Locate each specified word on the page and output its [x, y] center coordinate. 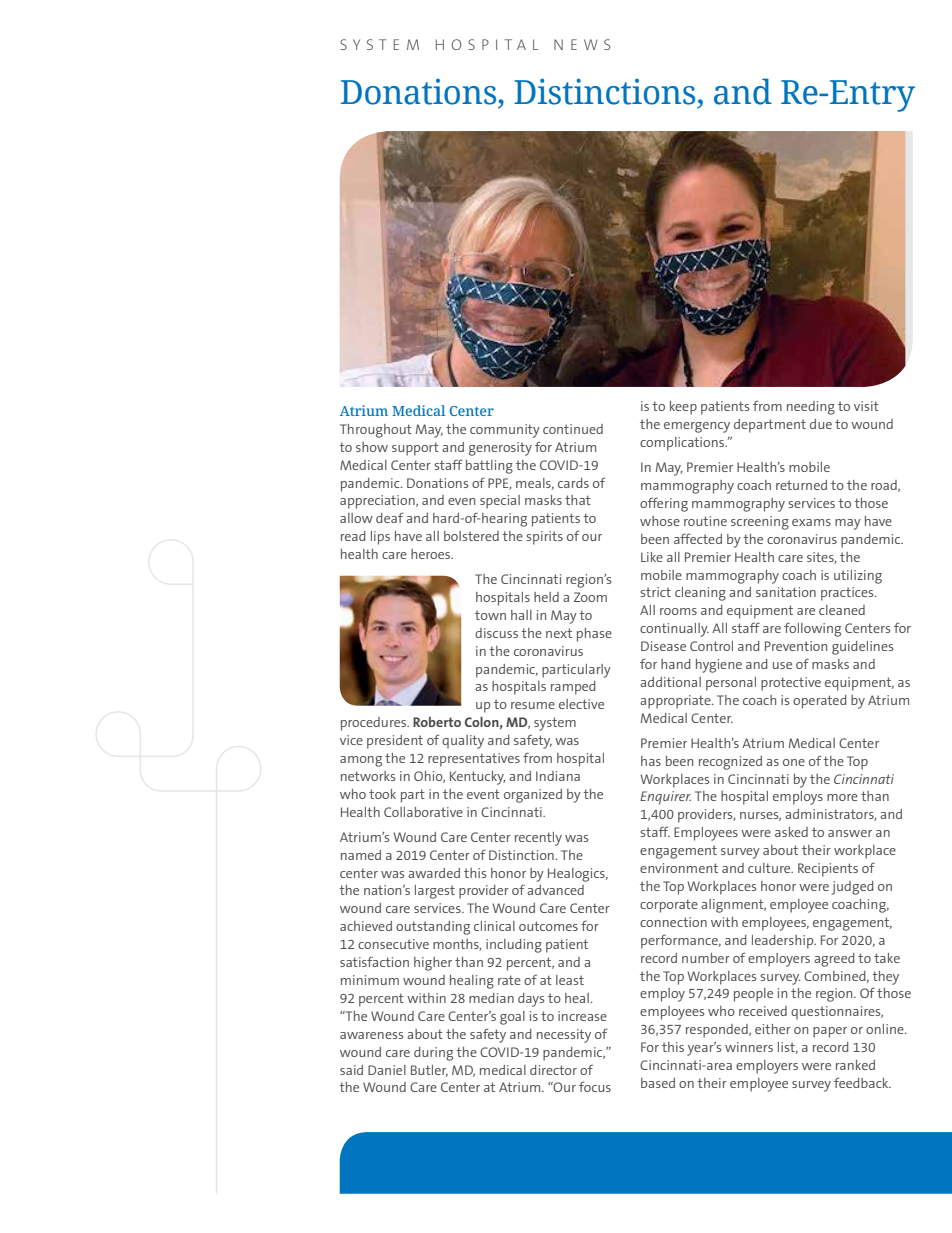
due [821, 424]
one [794, 762]
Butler [429, 1071]
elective [581, 704]
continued [573, 429]
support [415, 449]
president [395, 742]
